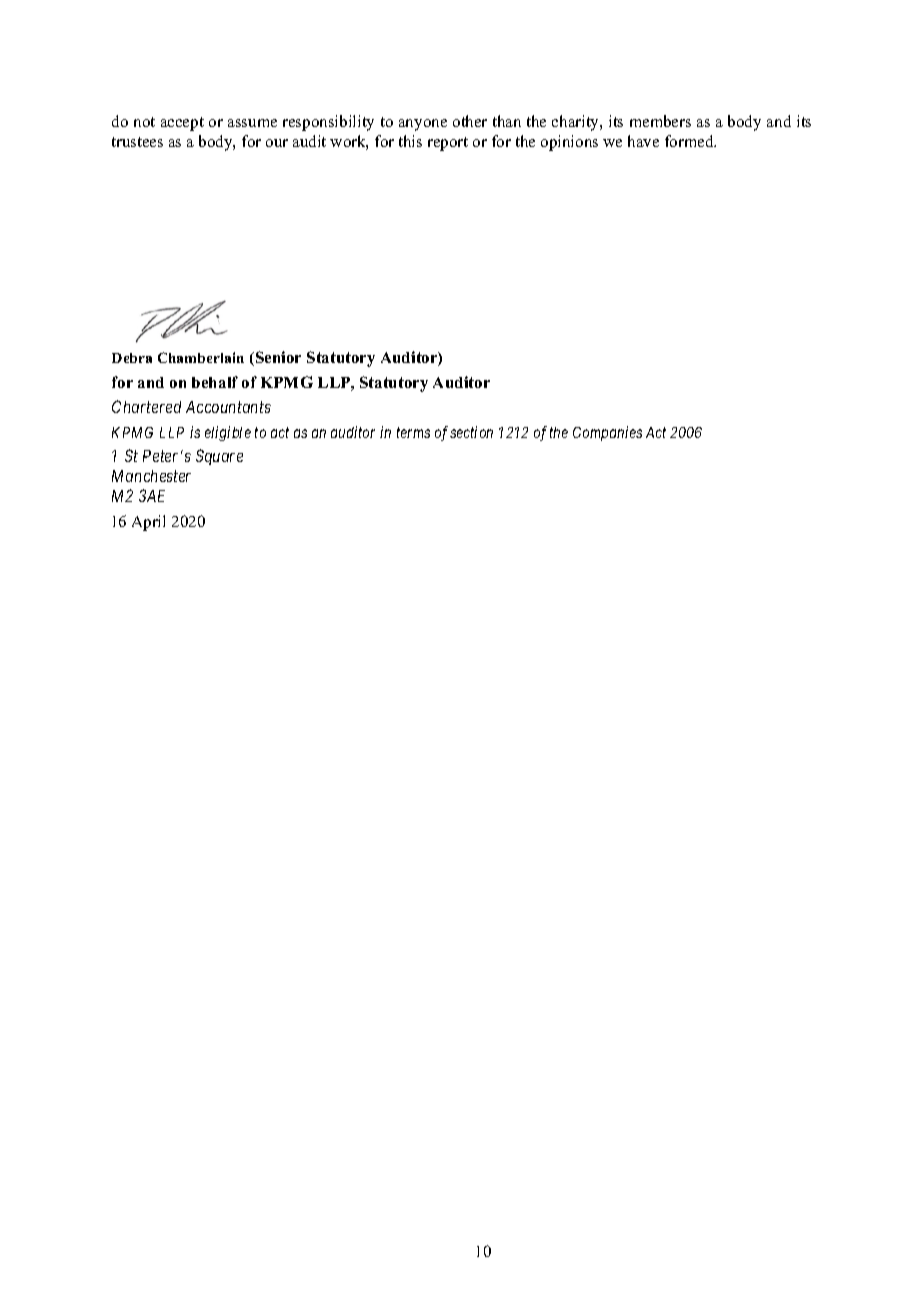  What do you see at coordinates (215, 382) in the document?
I see `behalf` at bounding box center [215, 382].
